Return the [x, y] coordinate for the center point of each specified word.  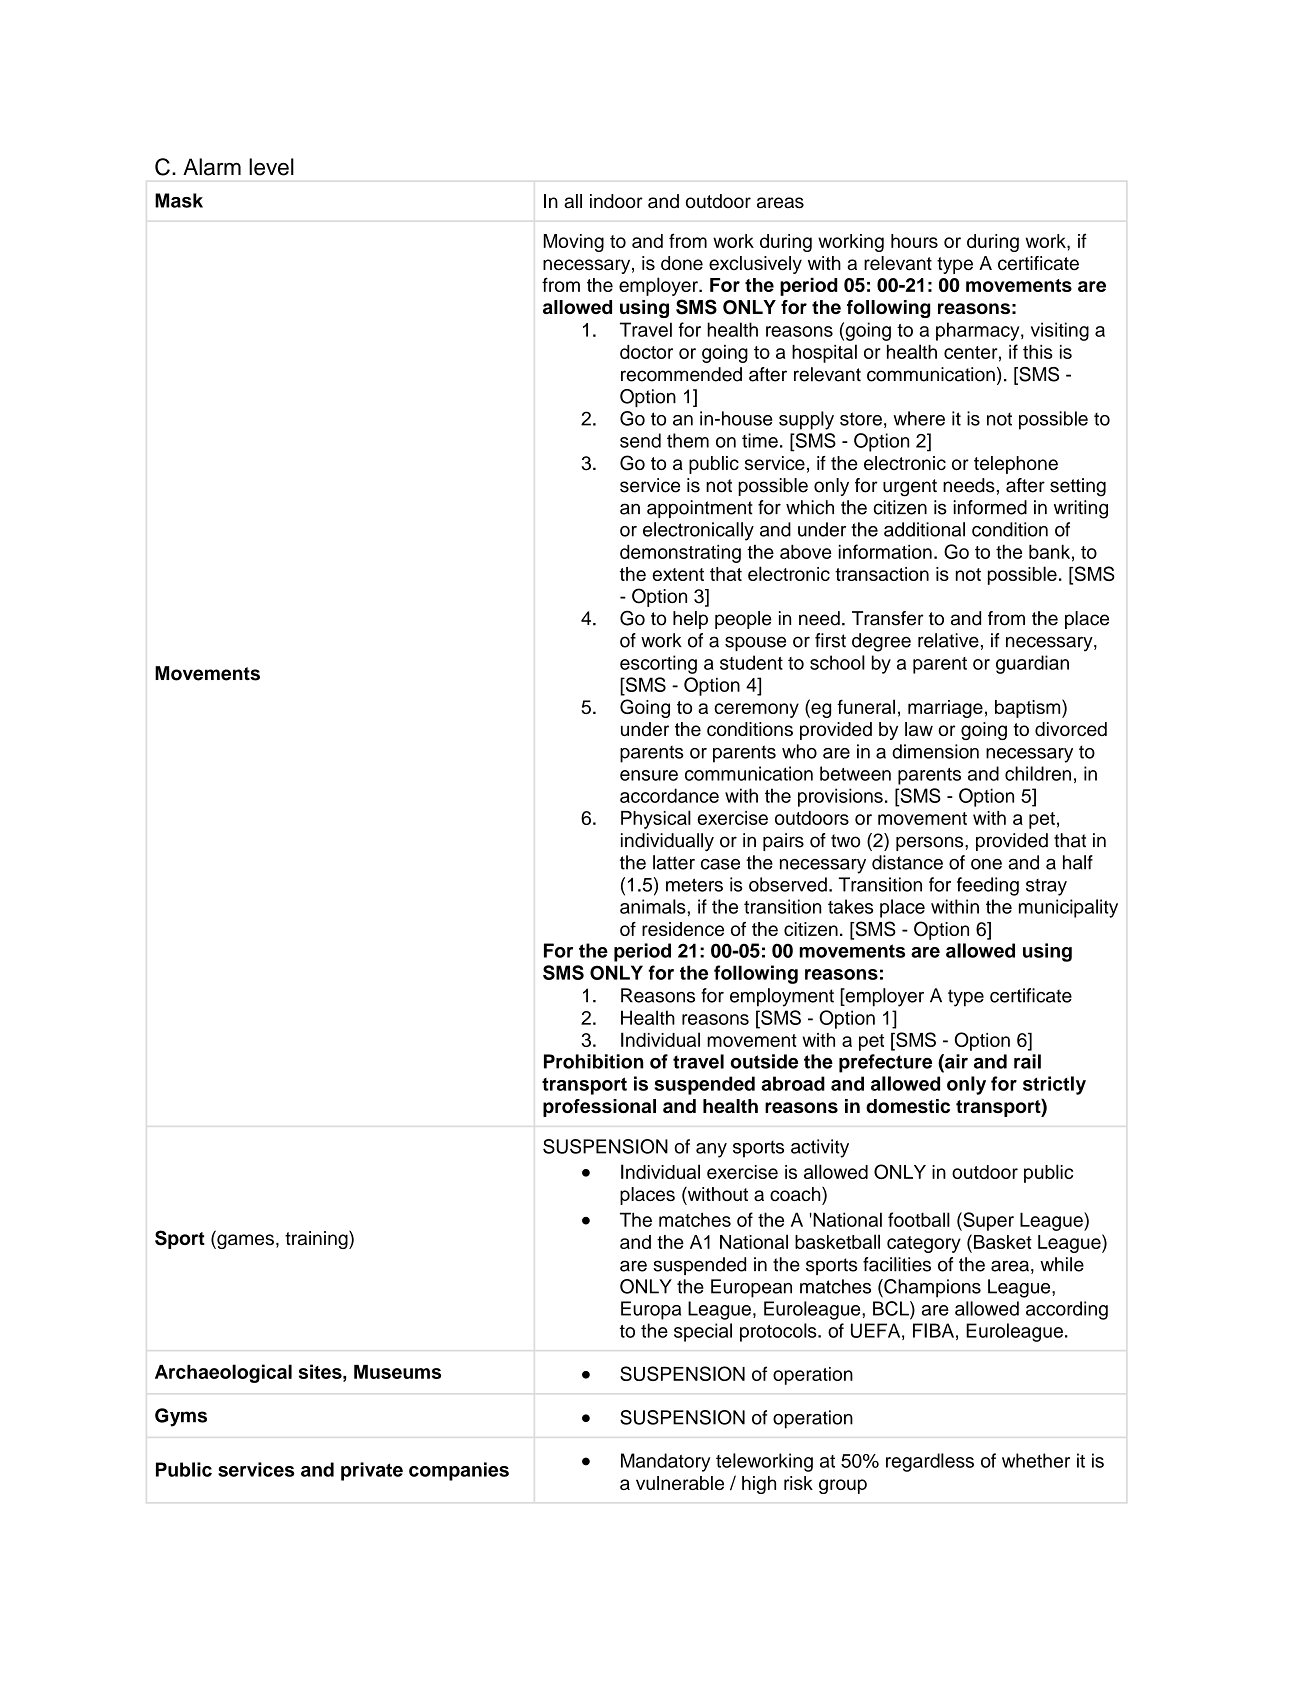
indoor [616, 201]
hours [914, 241]
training [317, 1240]
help [690, 620]
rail [1027, 1061]
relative [948, 640]
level [271, 167]
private [372, 1471]
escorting [658, 664]
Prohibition [594, 1061]
